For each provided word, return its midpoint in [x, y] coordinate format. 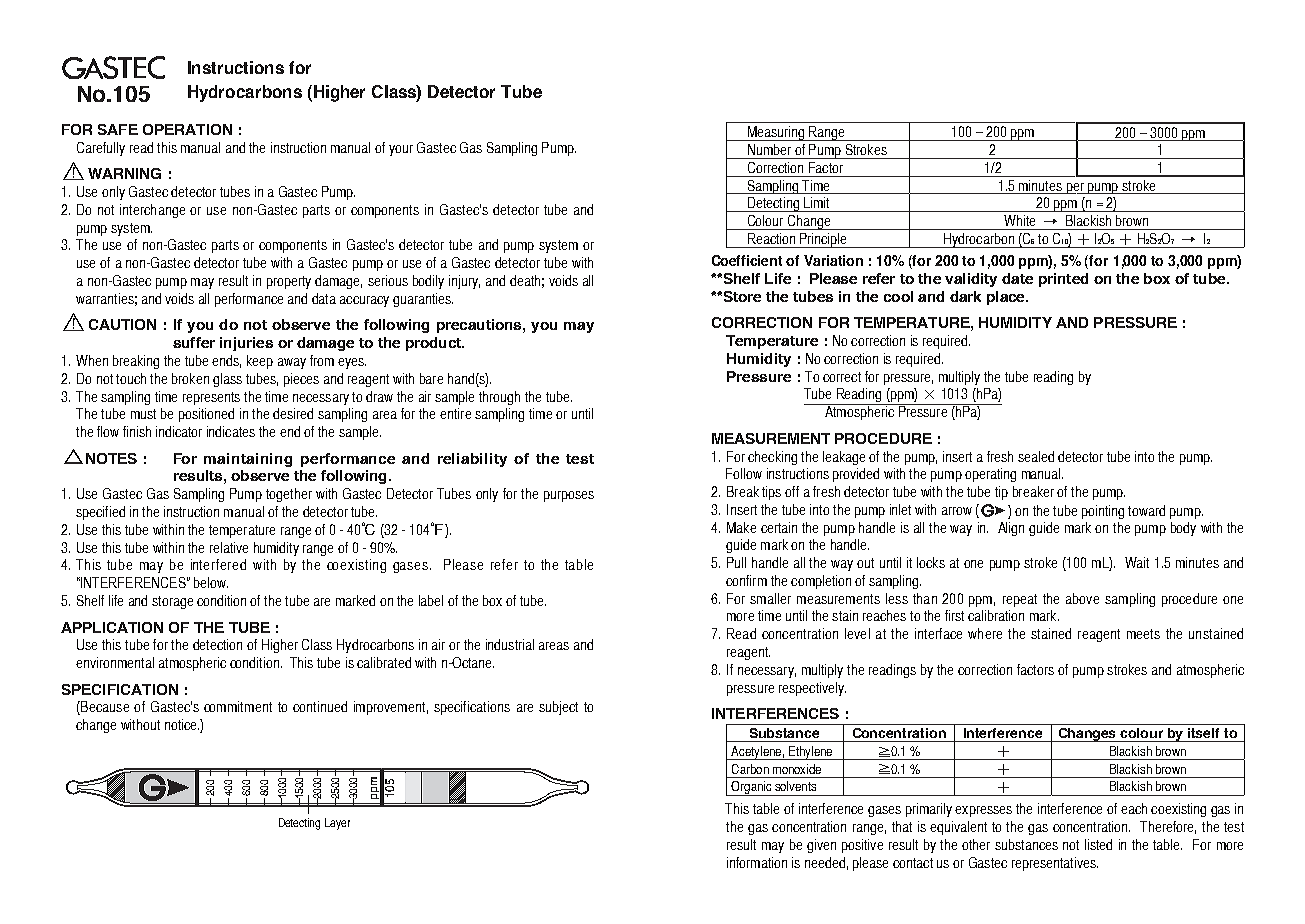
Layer [337, 824]
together [289, 495]
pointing [1103, 512]
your [401, 150]
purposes [569, 496]
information [757, 862]
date [1017, 278]
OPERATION [187, 129]
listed [1098, 844]
